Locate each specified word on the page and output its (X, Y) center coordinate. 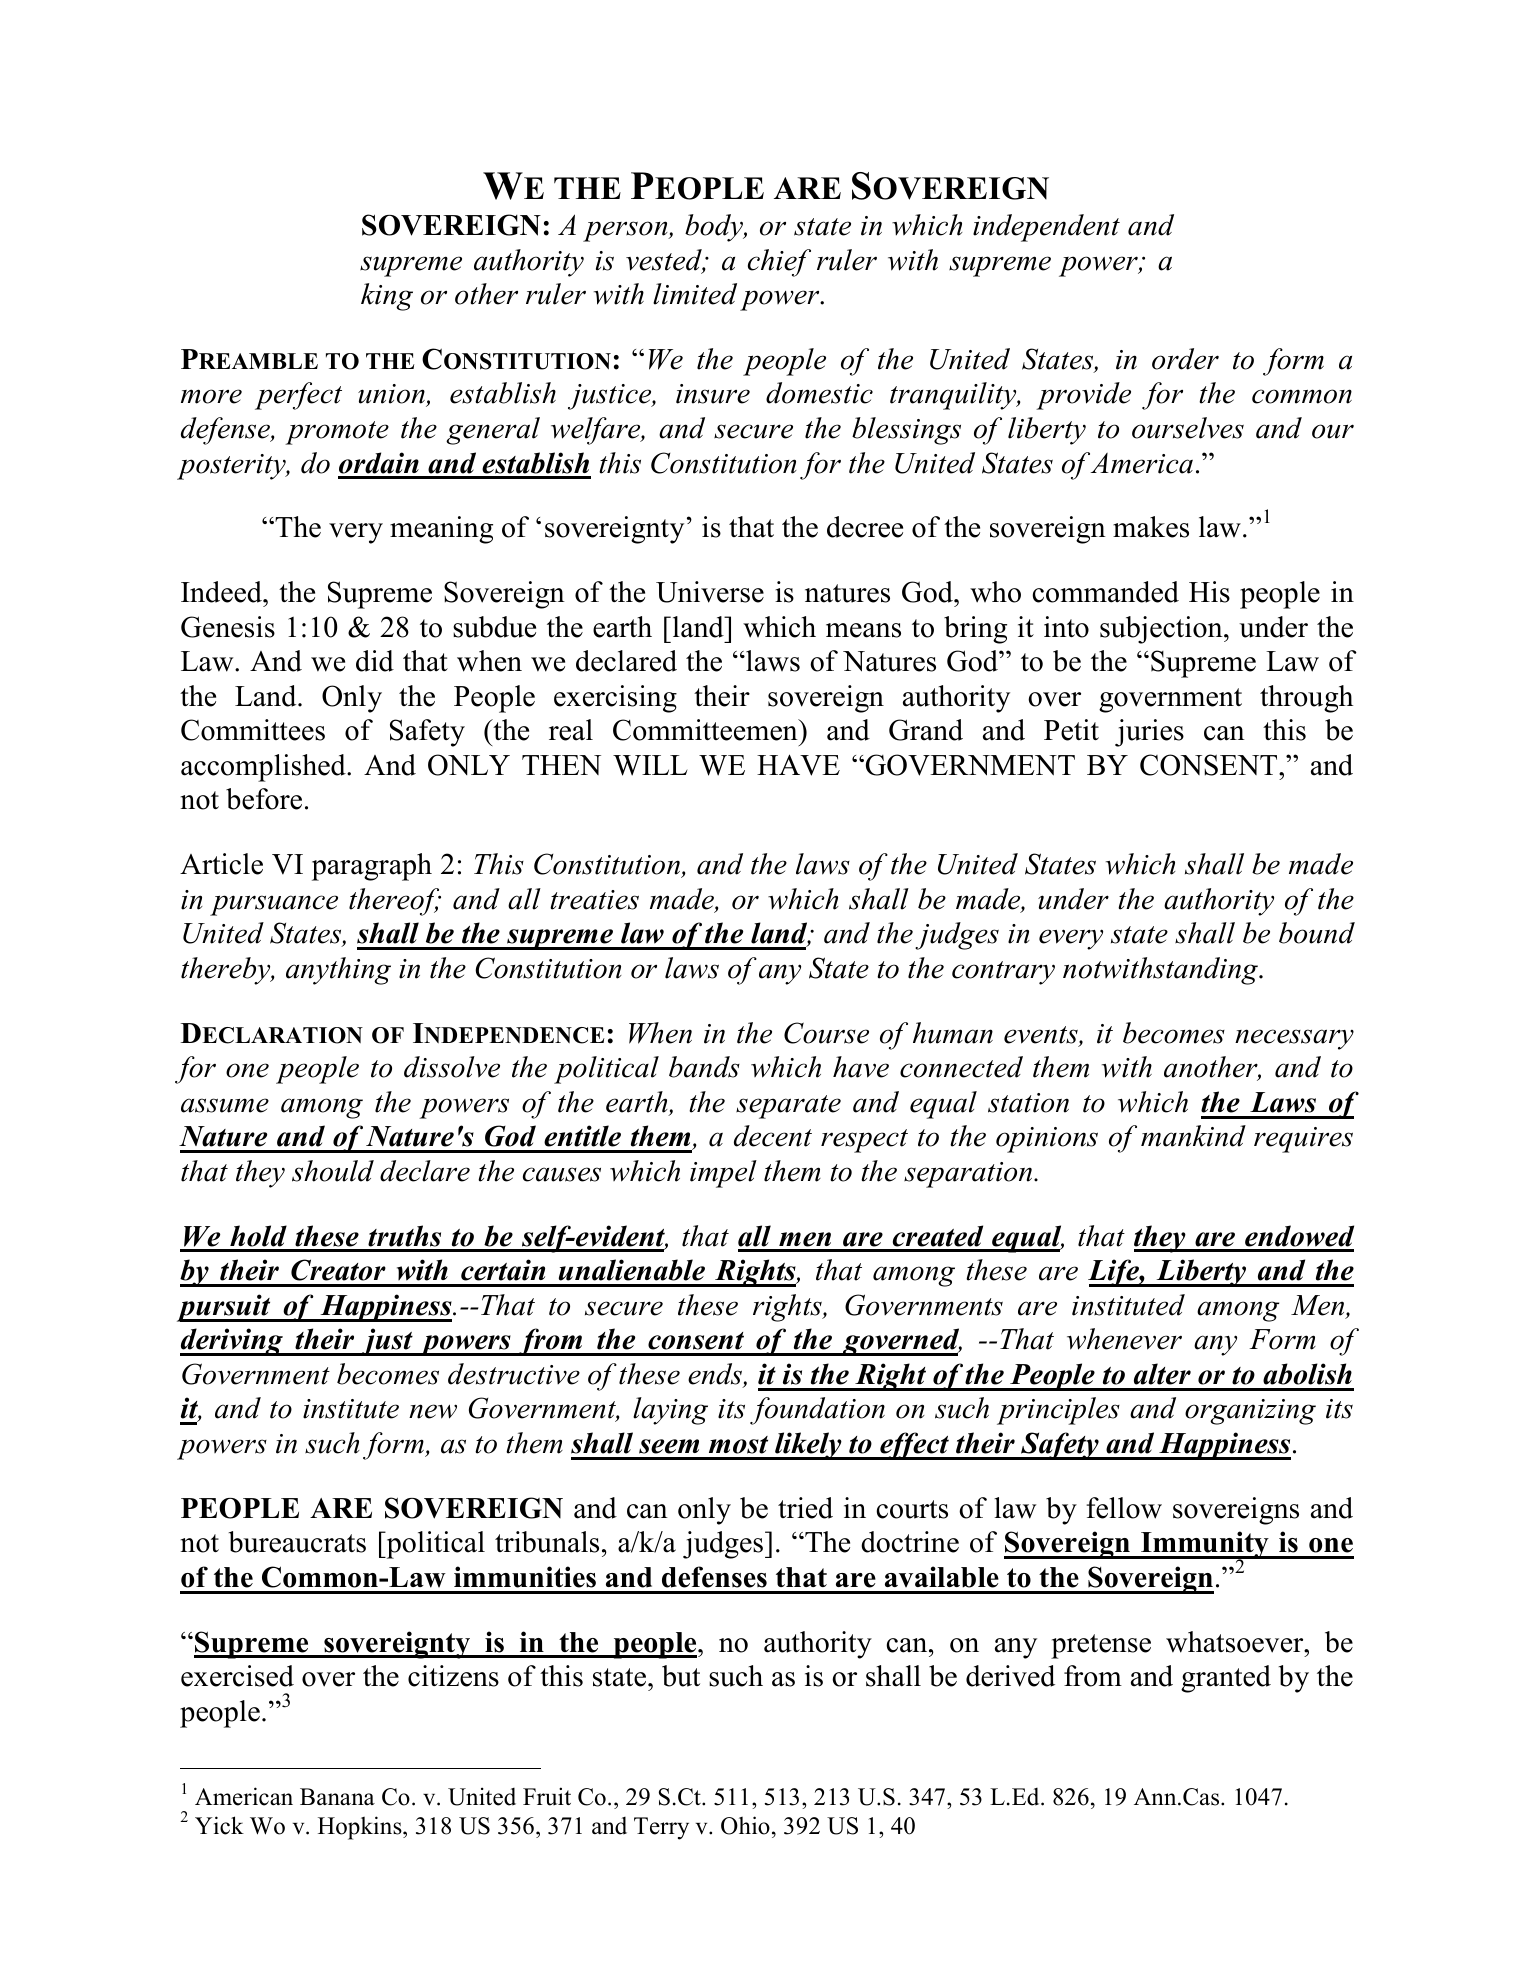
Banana (337, 1797)
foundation (817, 1411)
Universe (710, 592)
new (433, 1411)
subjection (1162, 630)
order (1185, 359)
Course (826, 1033)
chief (779, 263)
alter (1162, 1374)
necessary (1294, 1039)
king (387, 297)
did (375, 661)
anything (338, 971)
